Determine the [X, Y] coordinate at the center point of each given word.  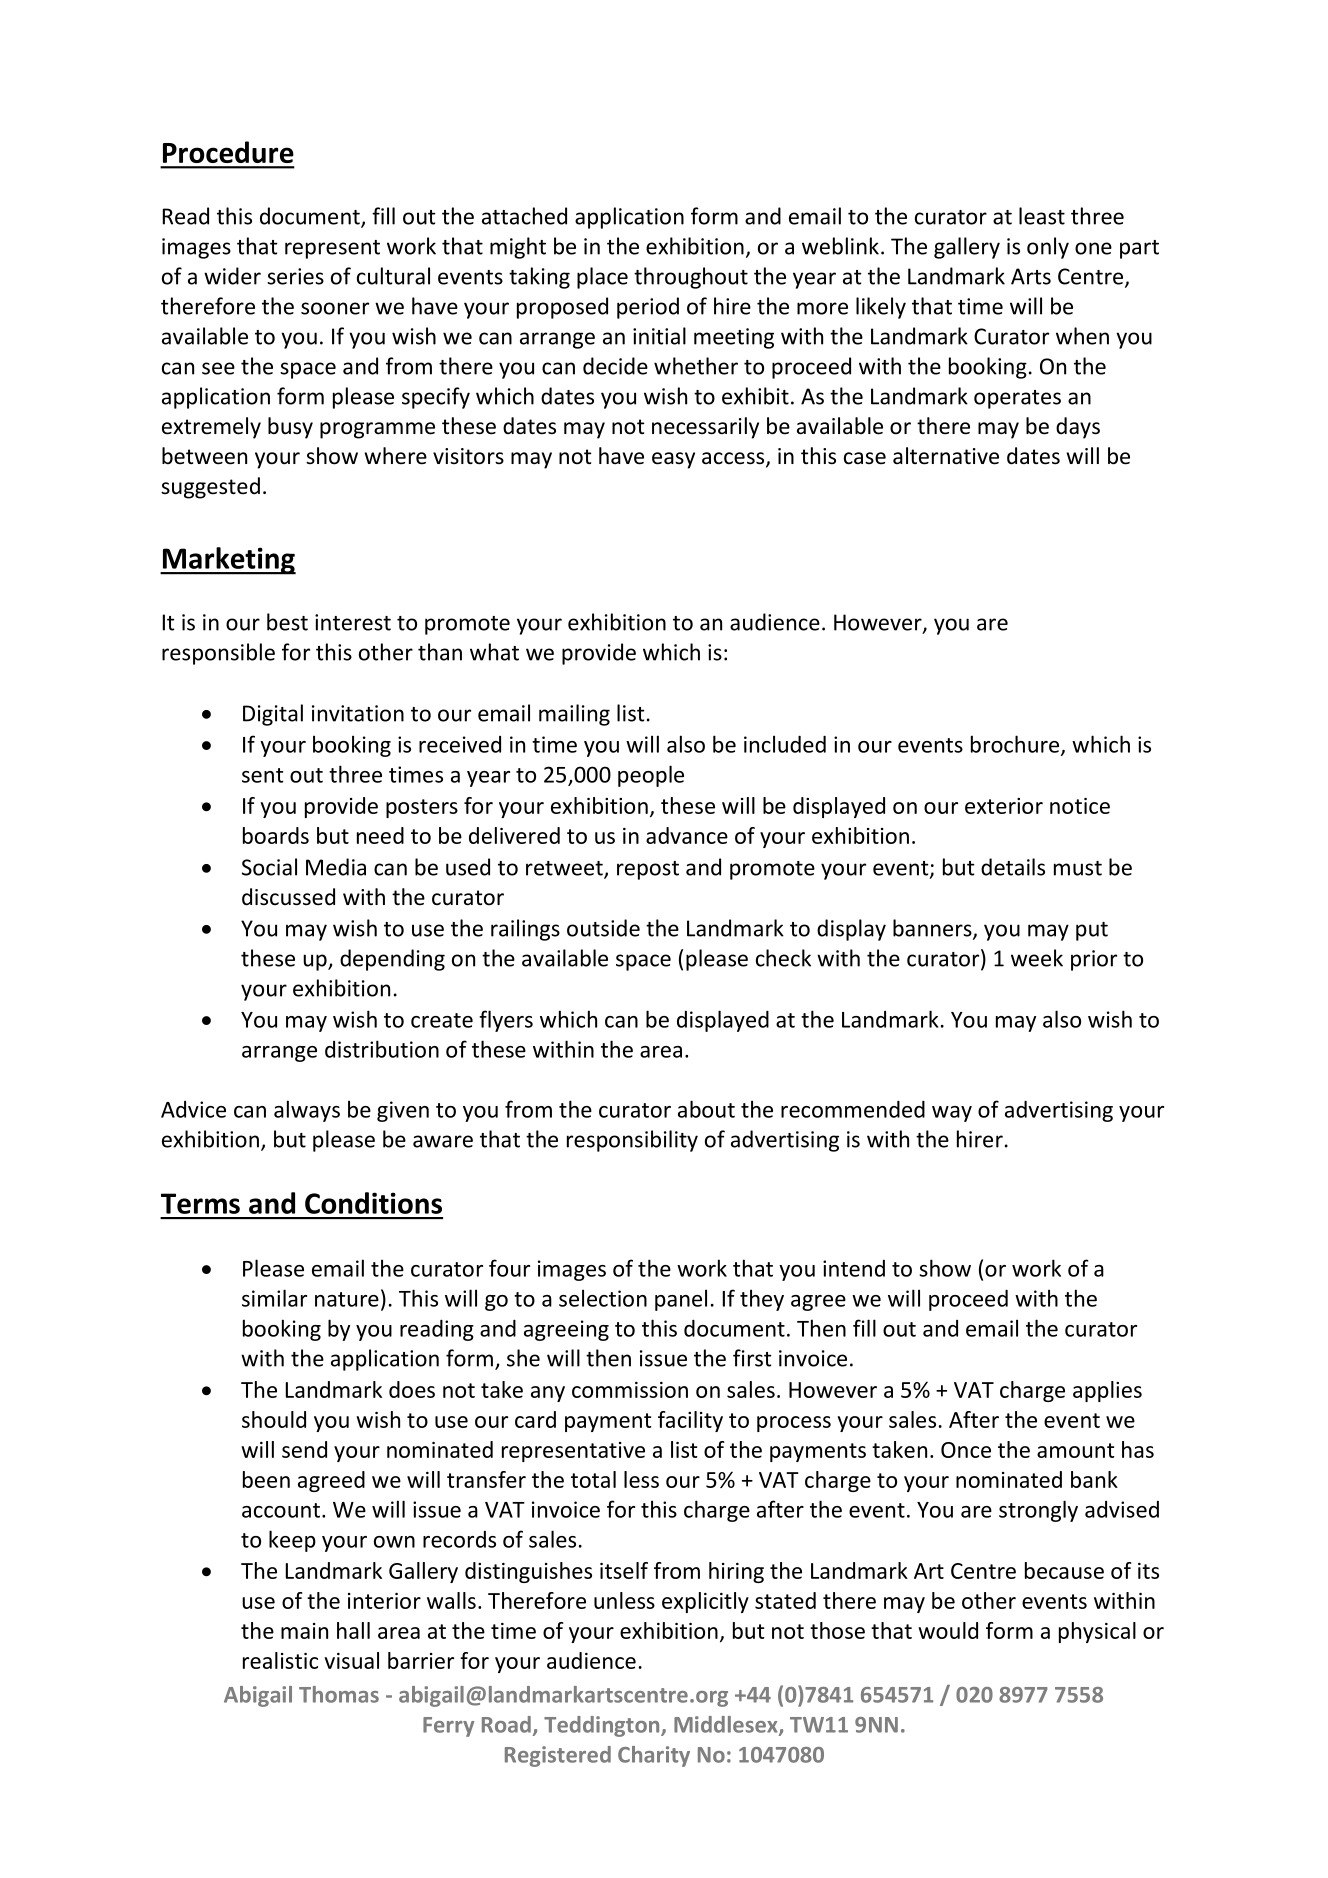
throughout [691, 278]
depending [392, 960]
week [1037, 958]
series [295, 276]
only [1048, 248]
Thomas [339, 1694]
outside [603, 928]
